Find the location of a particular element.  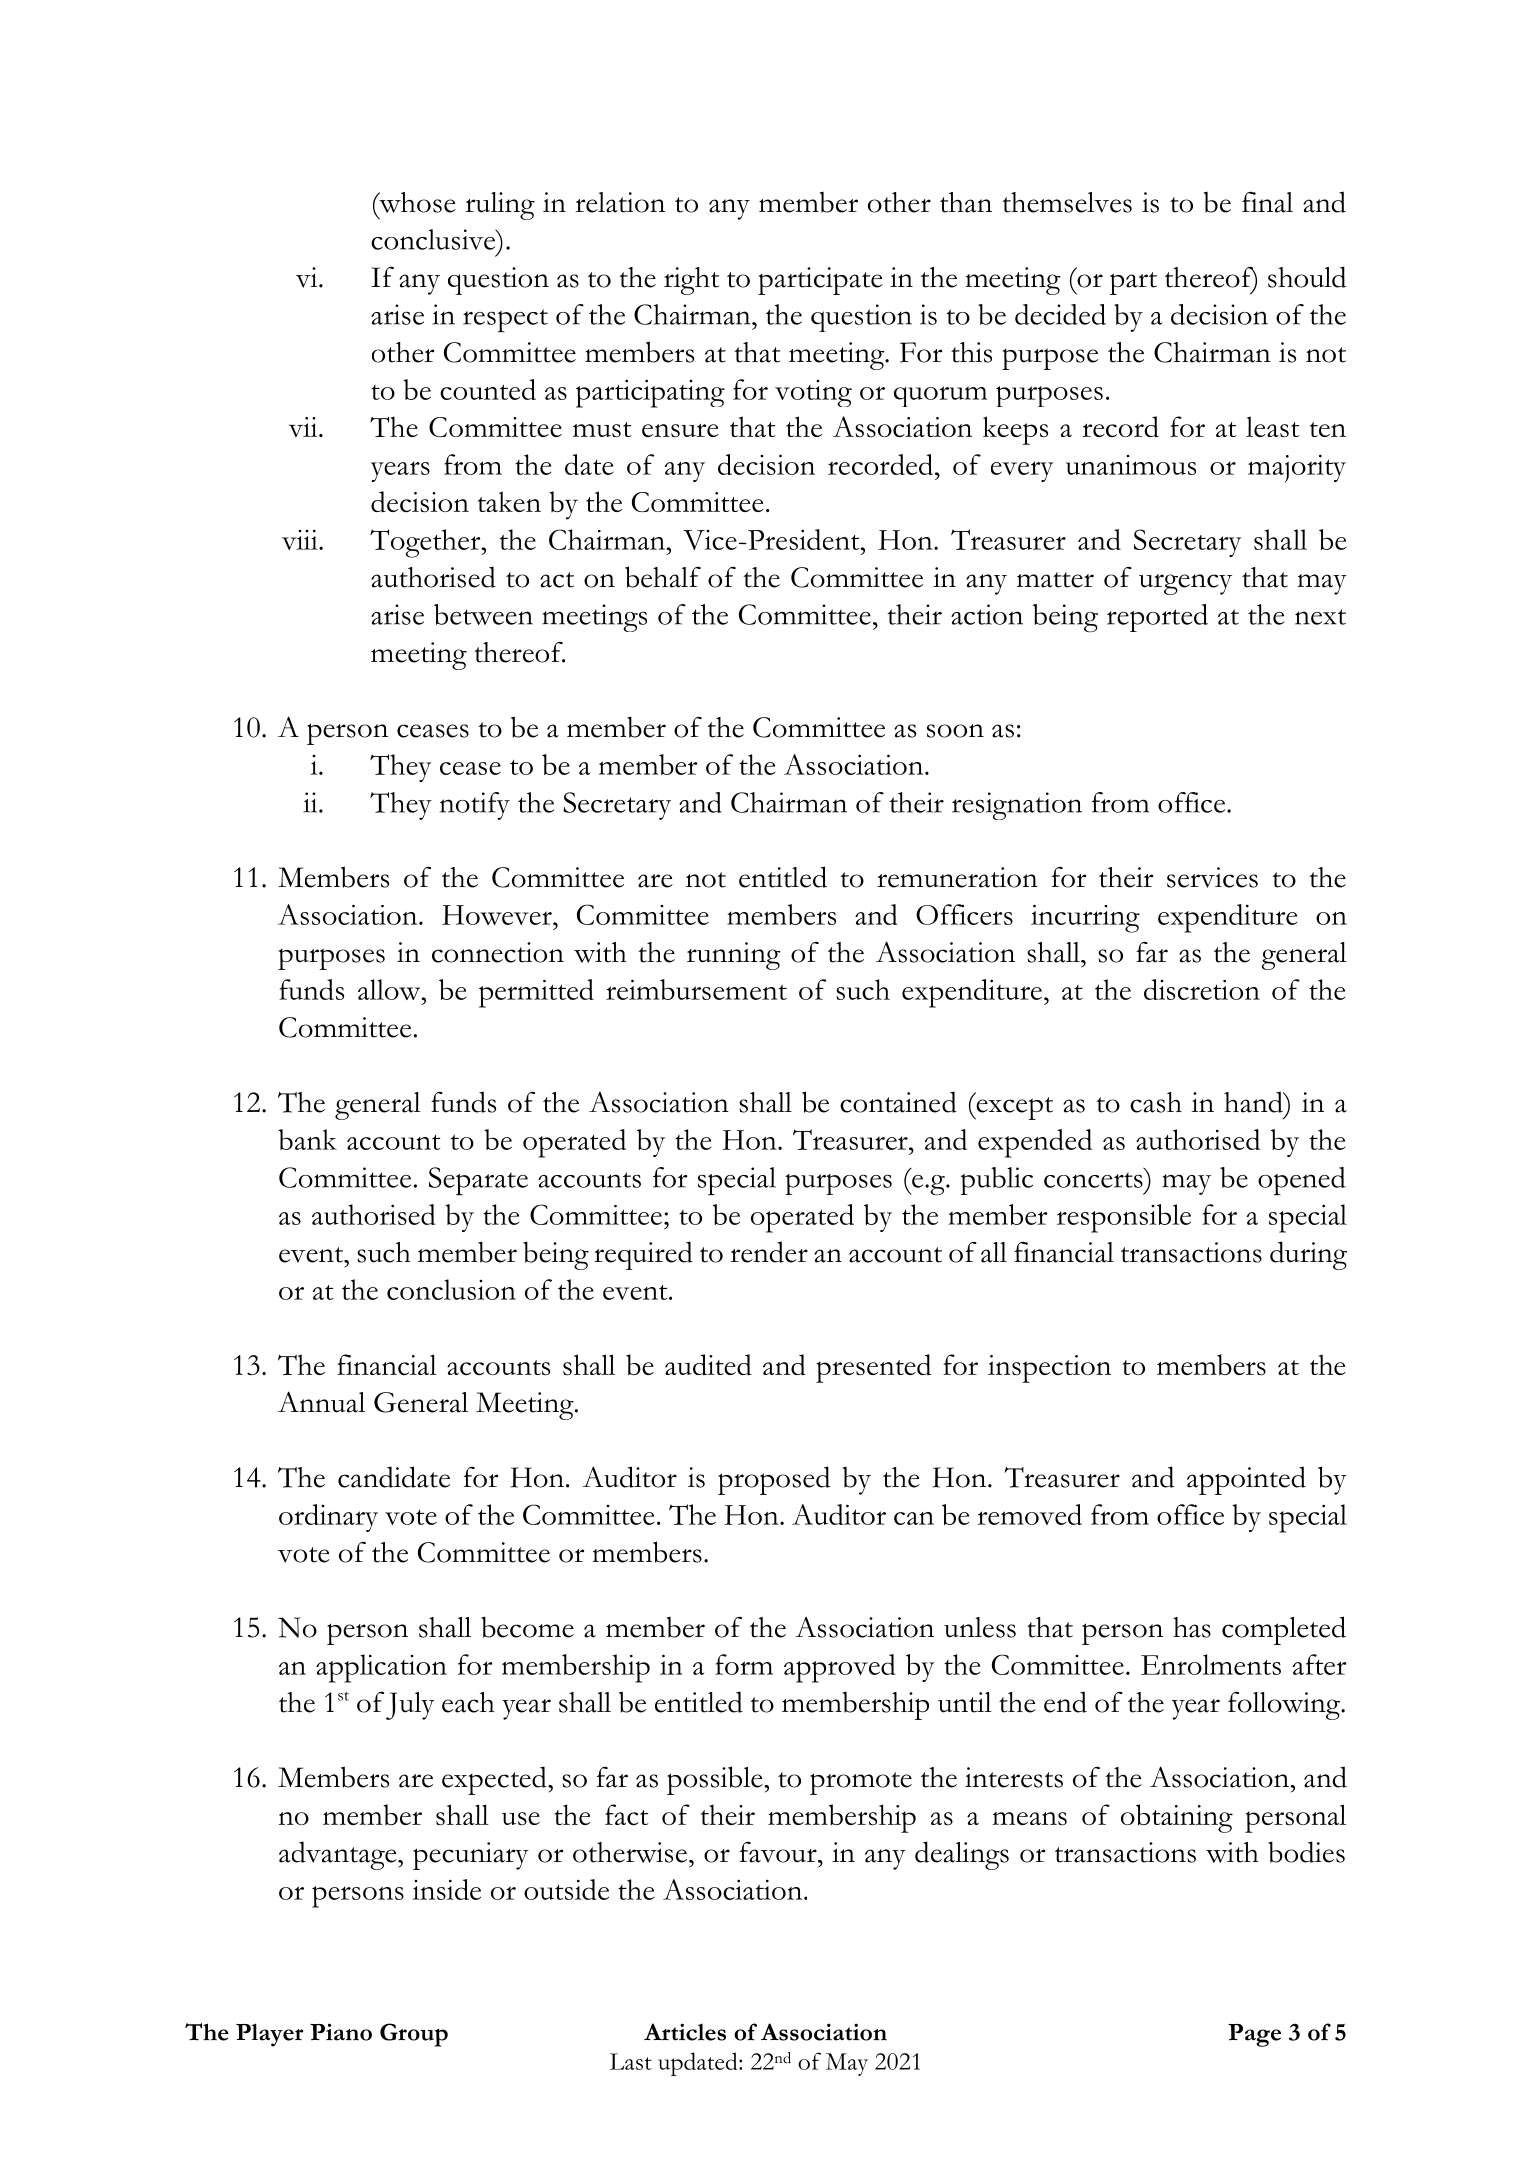

proposed is located at coordinates (774, 1480).
